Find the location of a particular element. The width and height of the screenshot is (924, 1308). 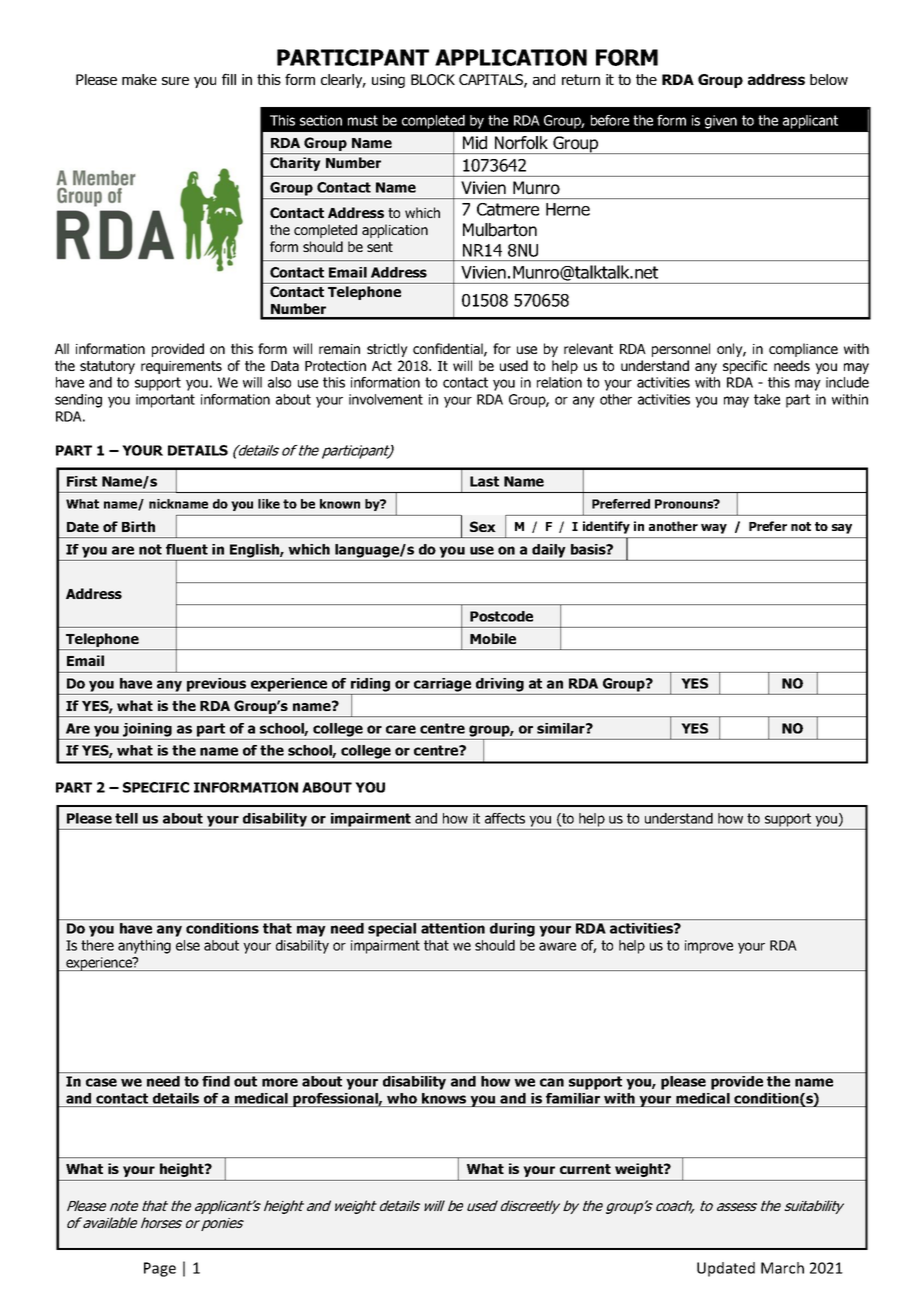

Birth is located at coordinates (138, 526).
